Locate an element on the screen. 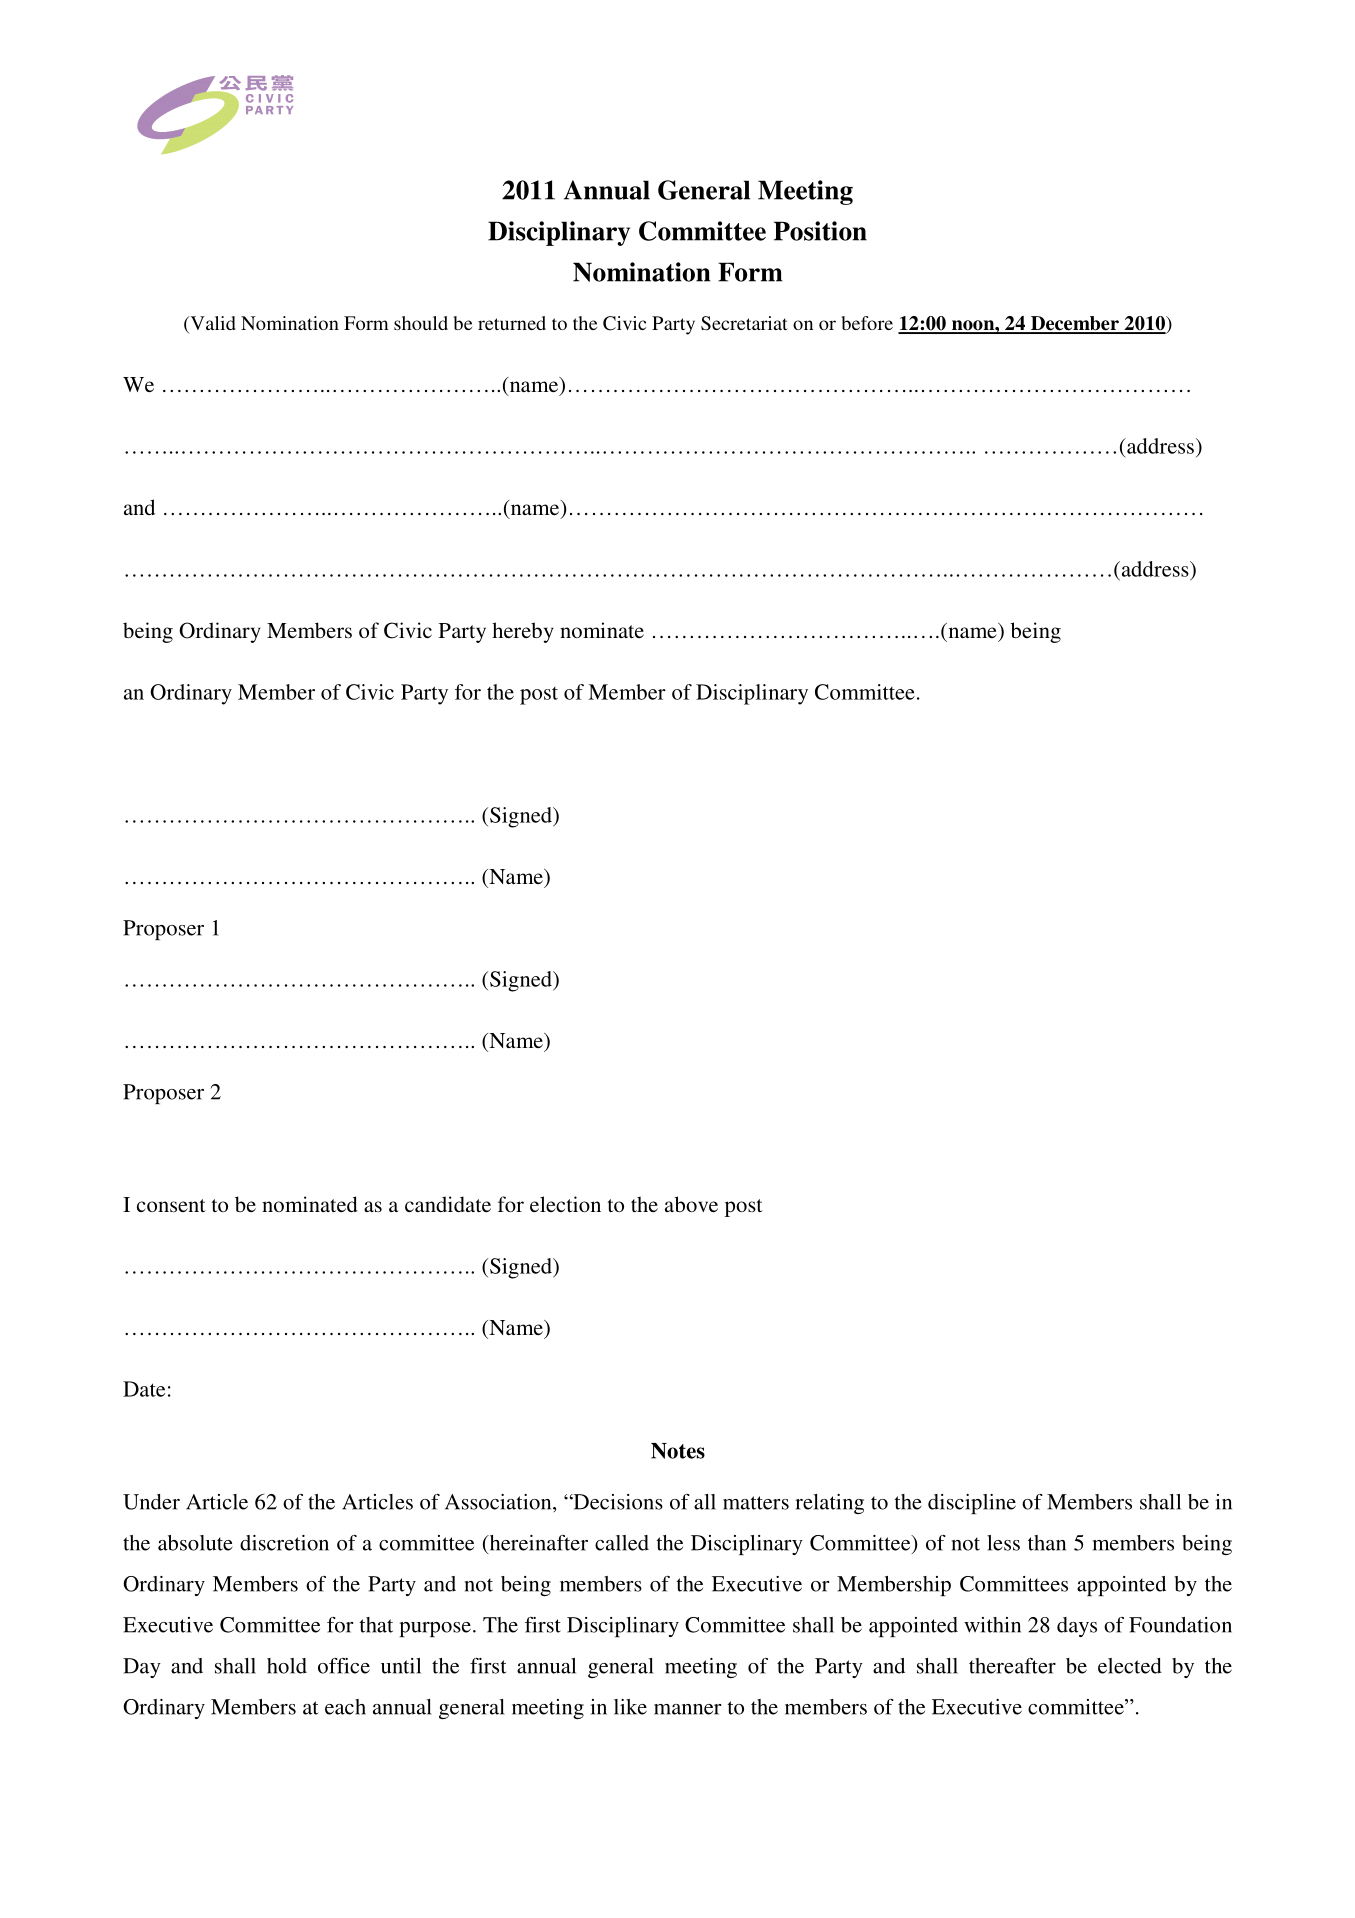 This screenshot has width=1355, height=1918. hold is located at coordinates (287, 1666).
